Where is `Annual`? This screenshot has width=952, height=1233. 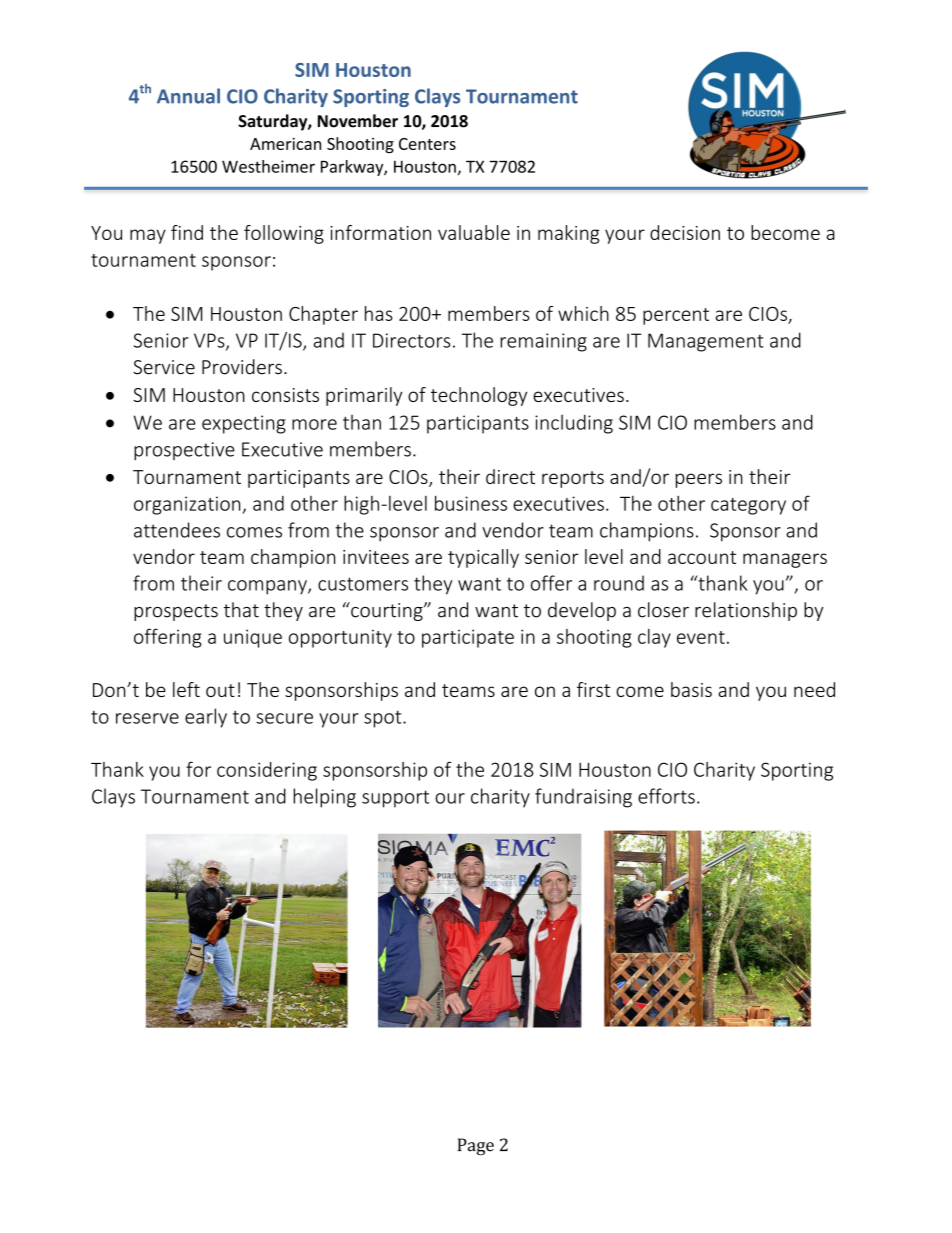 Annual is located at coordinates (188, 96).
